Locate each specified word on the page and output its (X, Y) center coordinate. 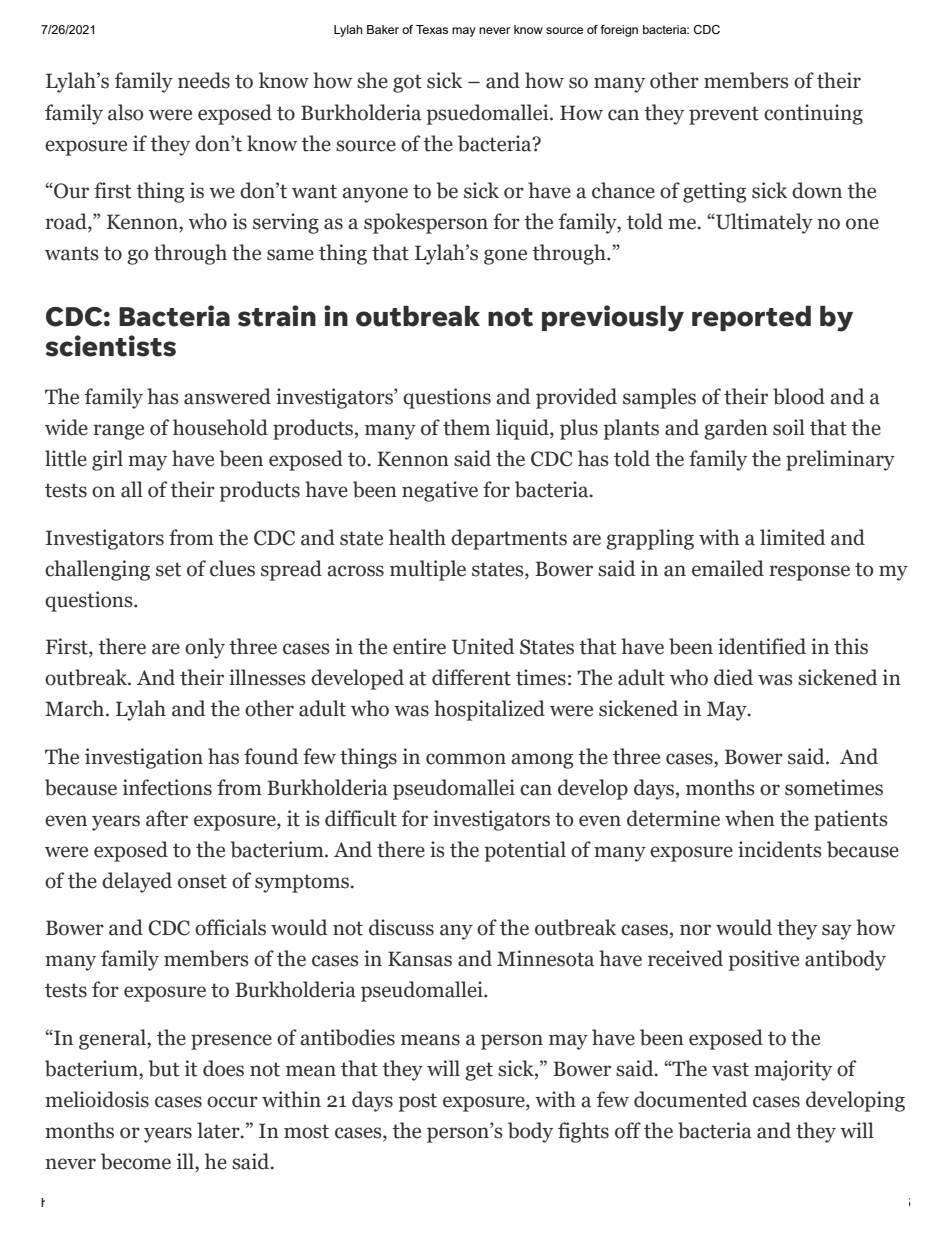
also (125, 112)
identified (762, 646)
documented (691, 1099)
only (205, 648)
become (136, 1161)
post (417, 1102)
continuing (813, 114)
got (407, 83)
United (483, 646)
